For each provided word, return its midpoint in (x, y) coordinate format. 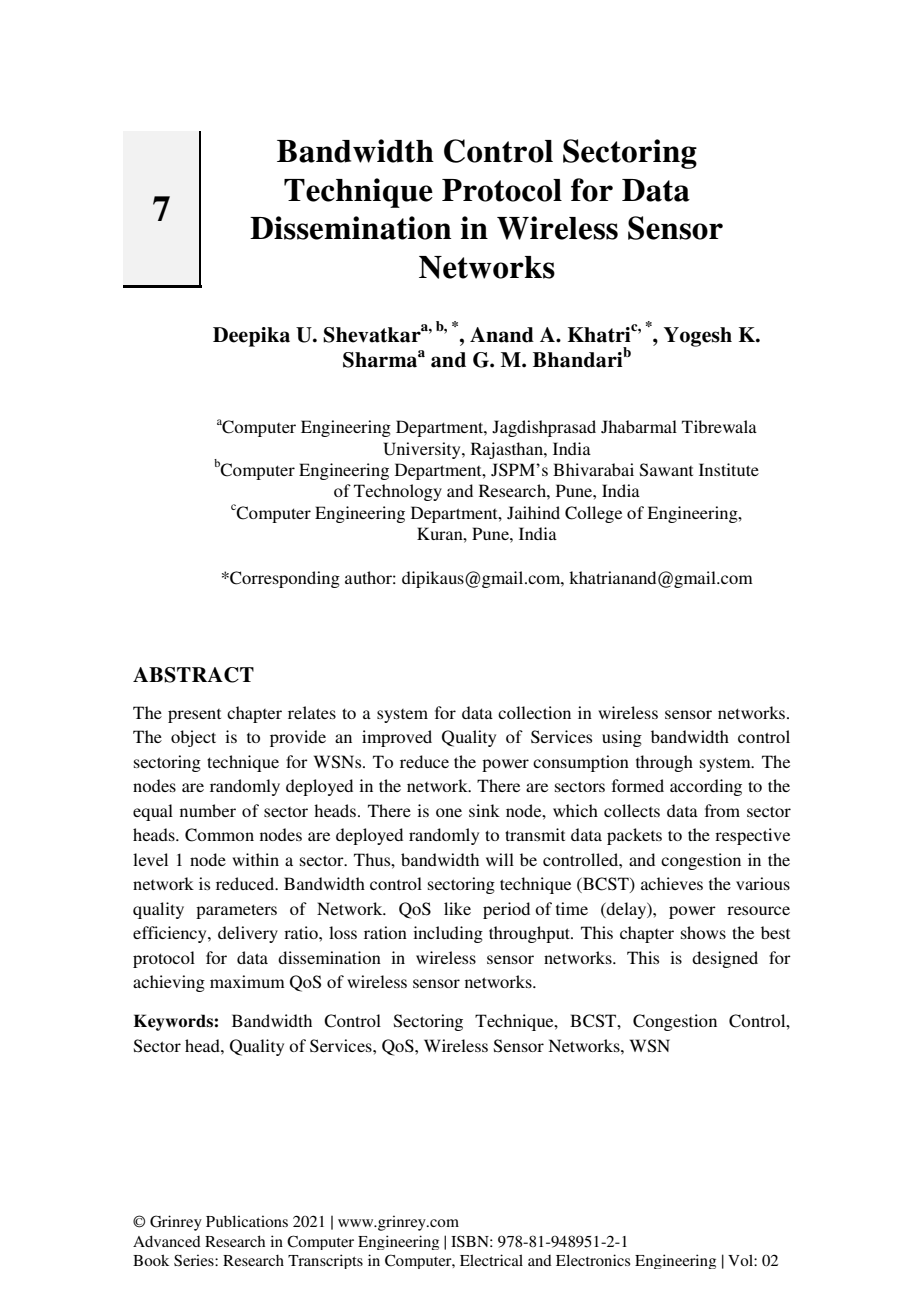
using (622, 738)
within (255, 859)
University (423, 450)
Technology (398, 492)
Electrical (491, 1260)
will (500, 859)
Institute (729, 469)
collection (534, 712)
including (448, 934)
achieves (672, 883)
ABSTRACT (193, 675)
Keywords (173, 1022)
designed (725, 959)
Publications (247, 1221)
